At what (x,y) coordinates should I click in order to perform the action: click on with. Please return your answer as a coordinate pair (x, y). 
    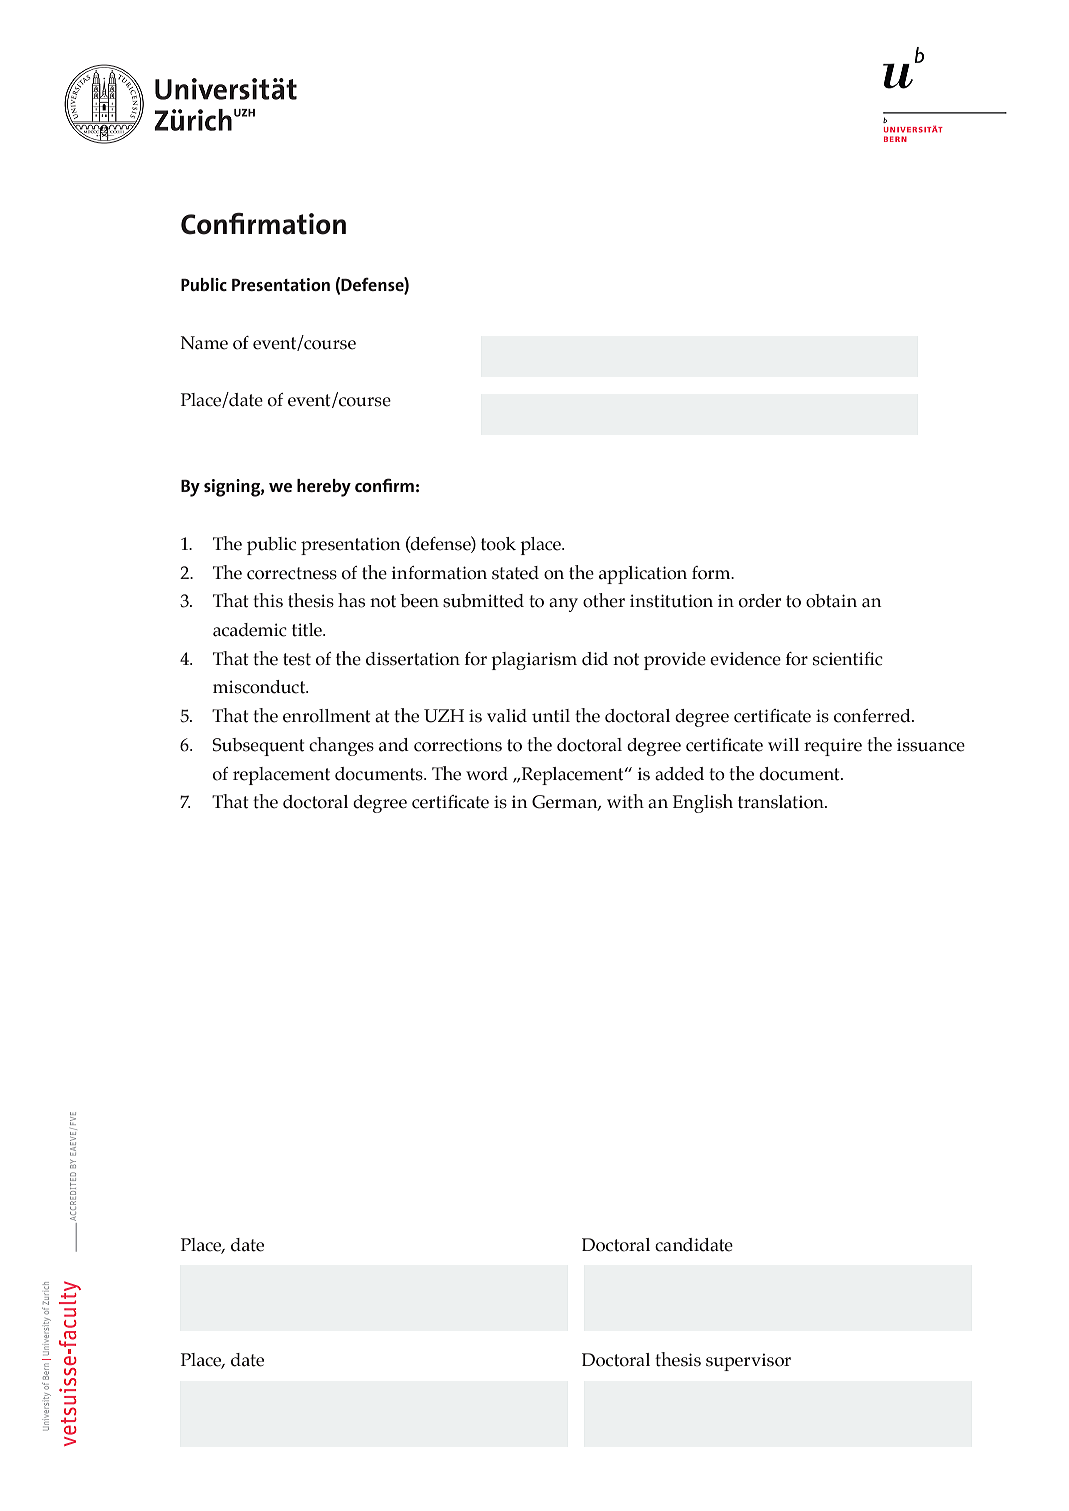
    Looking at the image, I should click on (625, 801).
